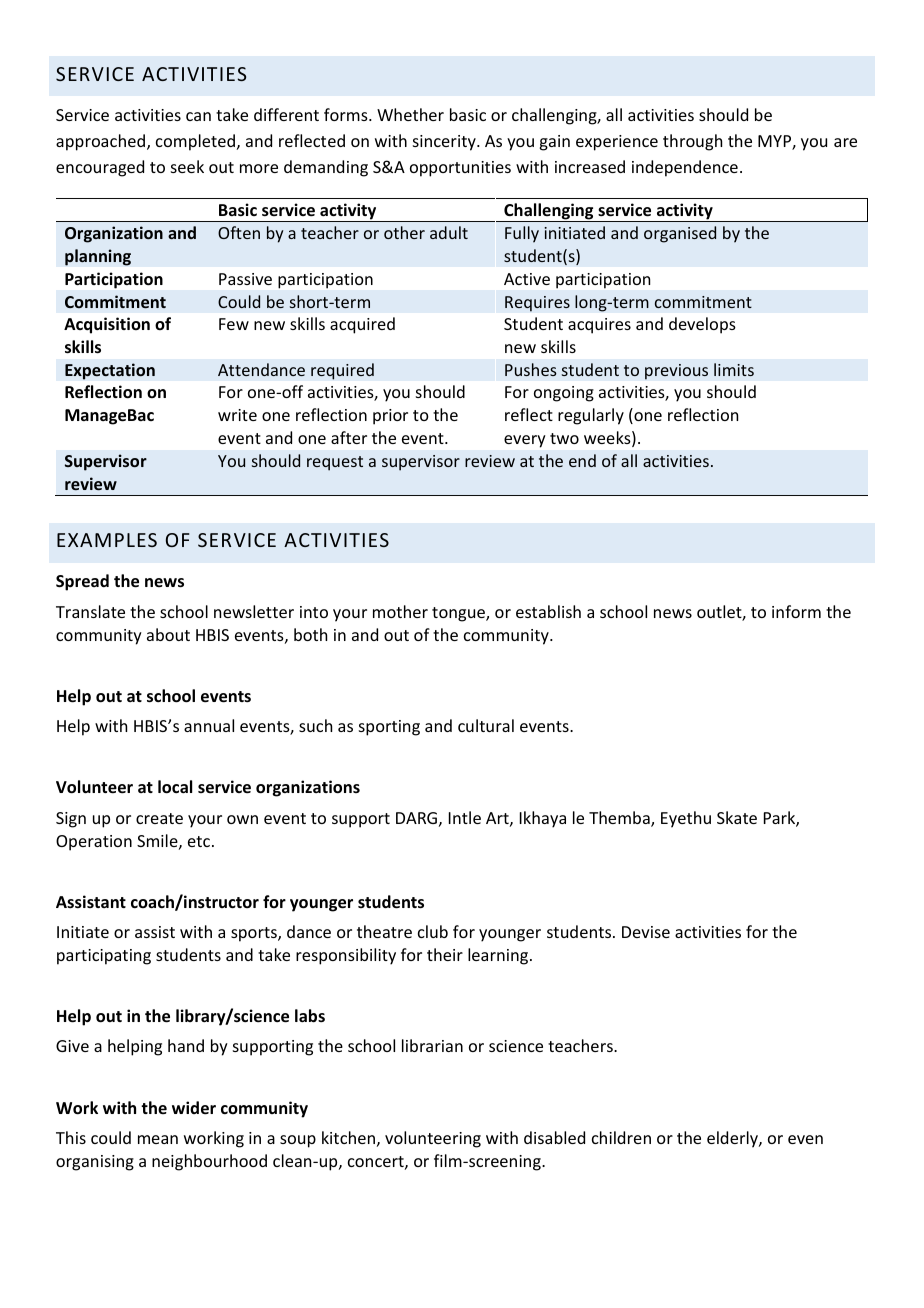  Describe the element at coordinates (168, 634) in the screenshot. I see `about` at that location.
